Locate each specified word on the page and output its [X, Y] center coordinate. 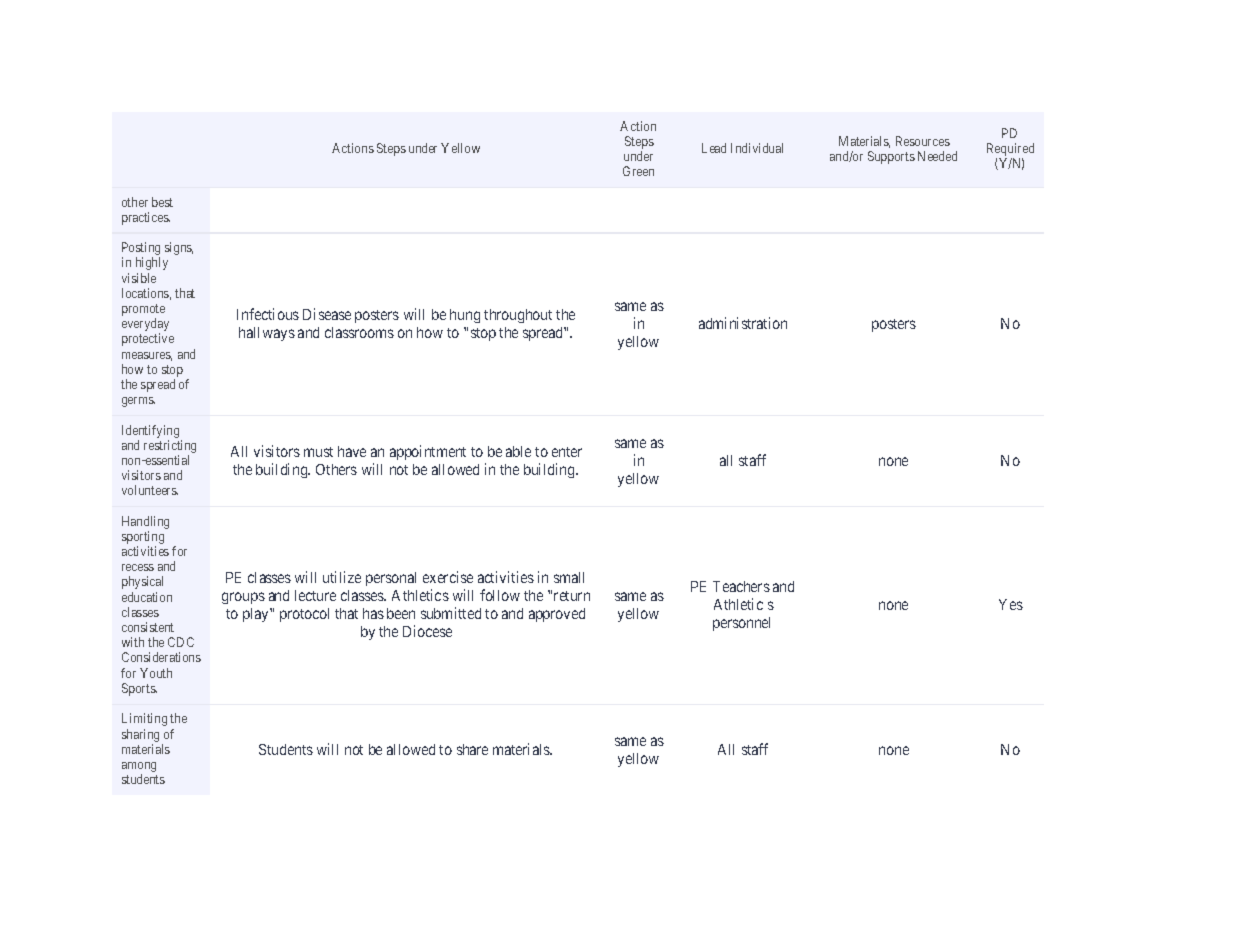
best [162, 202]
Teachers [741, 586]
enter [567, 452]
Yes [1011, 604]
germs [138, 402]
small [569, 577]
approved [557, 615]
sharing [142, 737]
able [518, 451]
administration [743, 323]
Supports [891, 157]
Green [638, 171]
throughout [518, 316]
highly [152, 263]
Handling [145, 522]
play [257, 615]
